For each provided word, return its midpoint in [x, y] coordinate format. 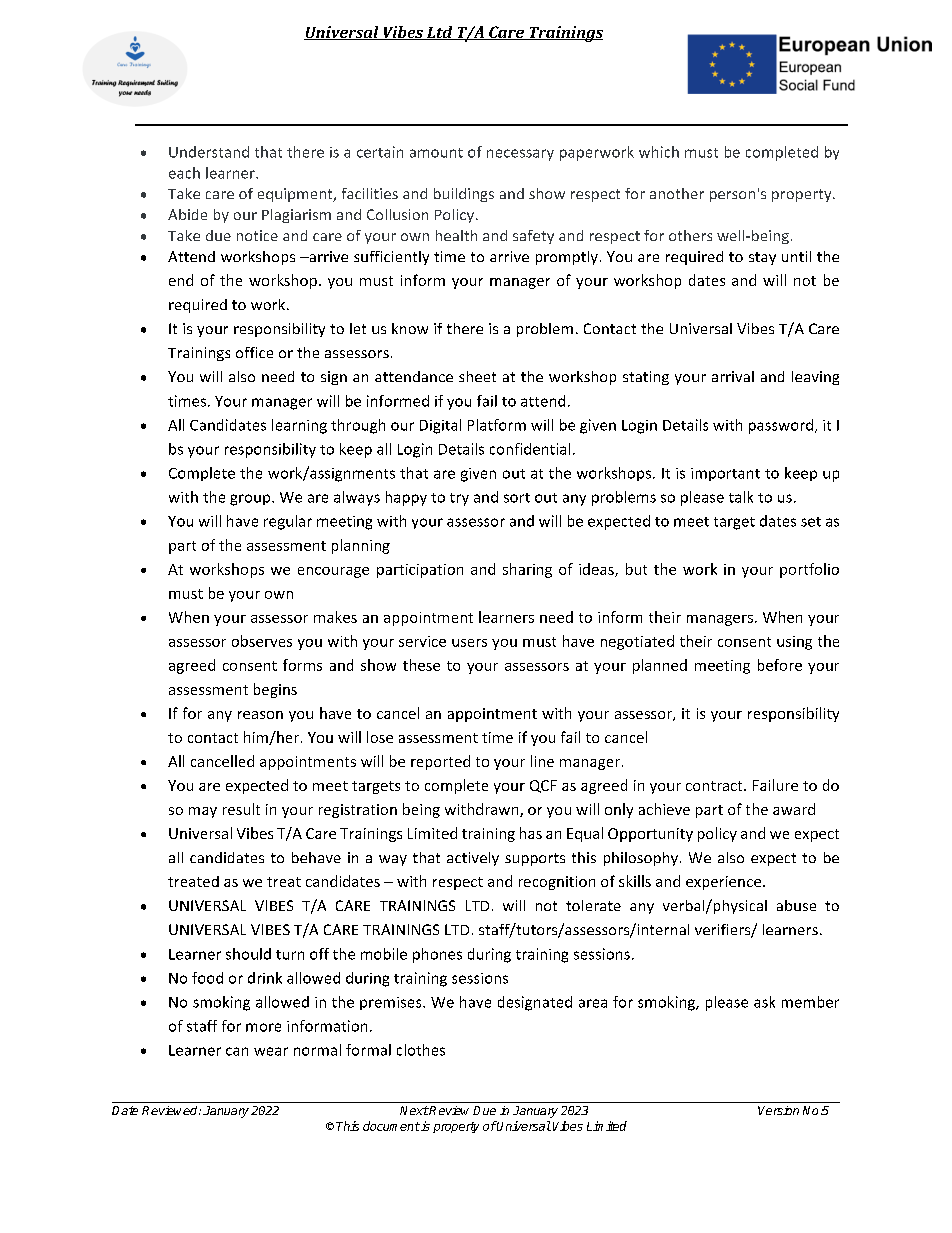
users [469, 643]
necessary [520, 155]
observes [262, 641]
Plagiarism [296, 216]
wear [271, 1051]
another [677, 193]
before [780, 665]
